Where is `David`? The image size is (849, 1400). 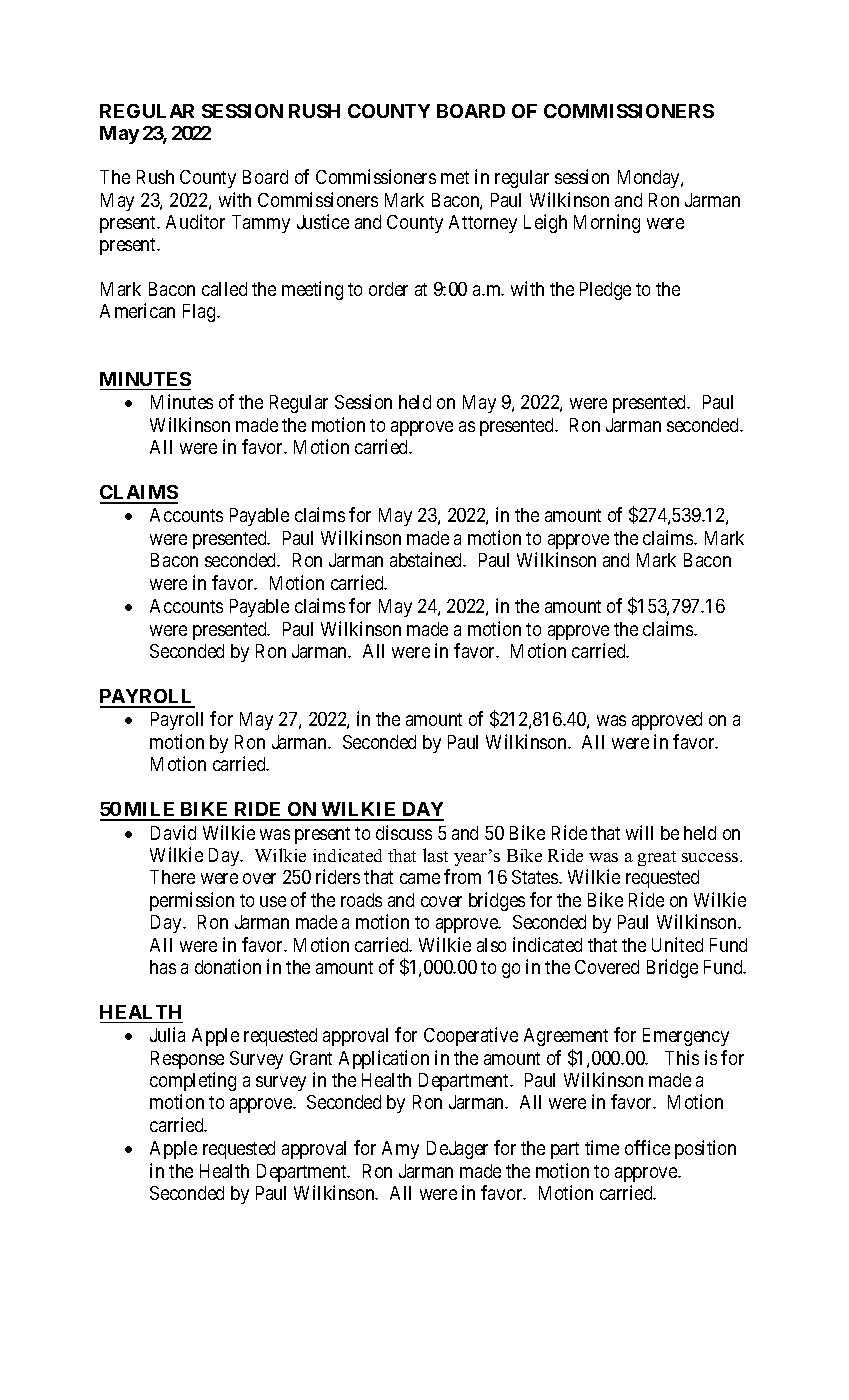 David is located at coordinates (173, 832).
